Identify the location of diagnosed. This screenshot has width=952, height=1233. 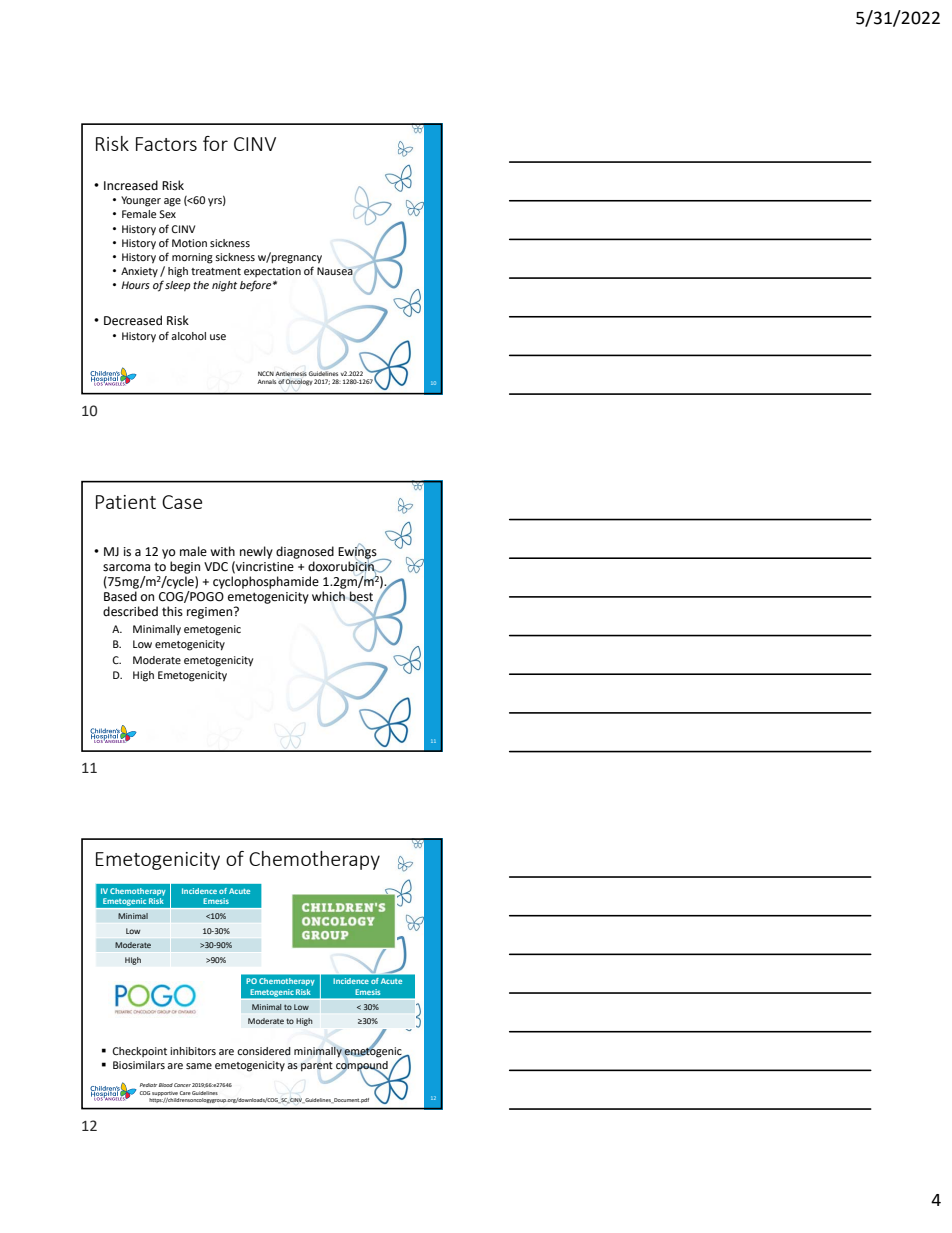
(305, 552).
